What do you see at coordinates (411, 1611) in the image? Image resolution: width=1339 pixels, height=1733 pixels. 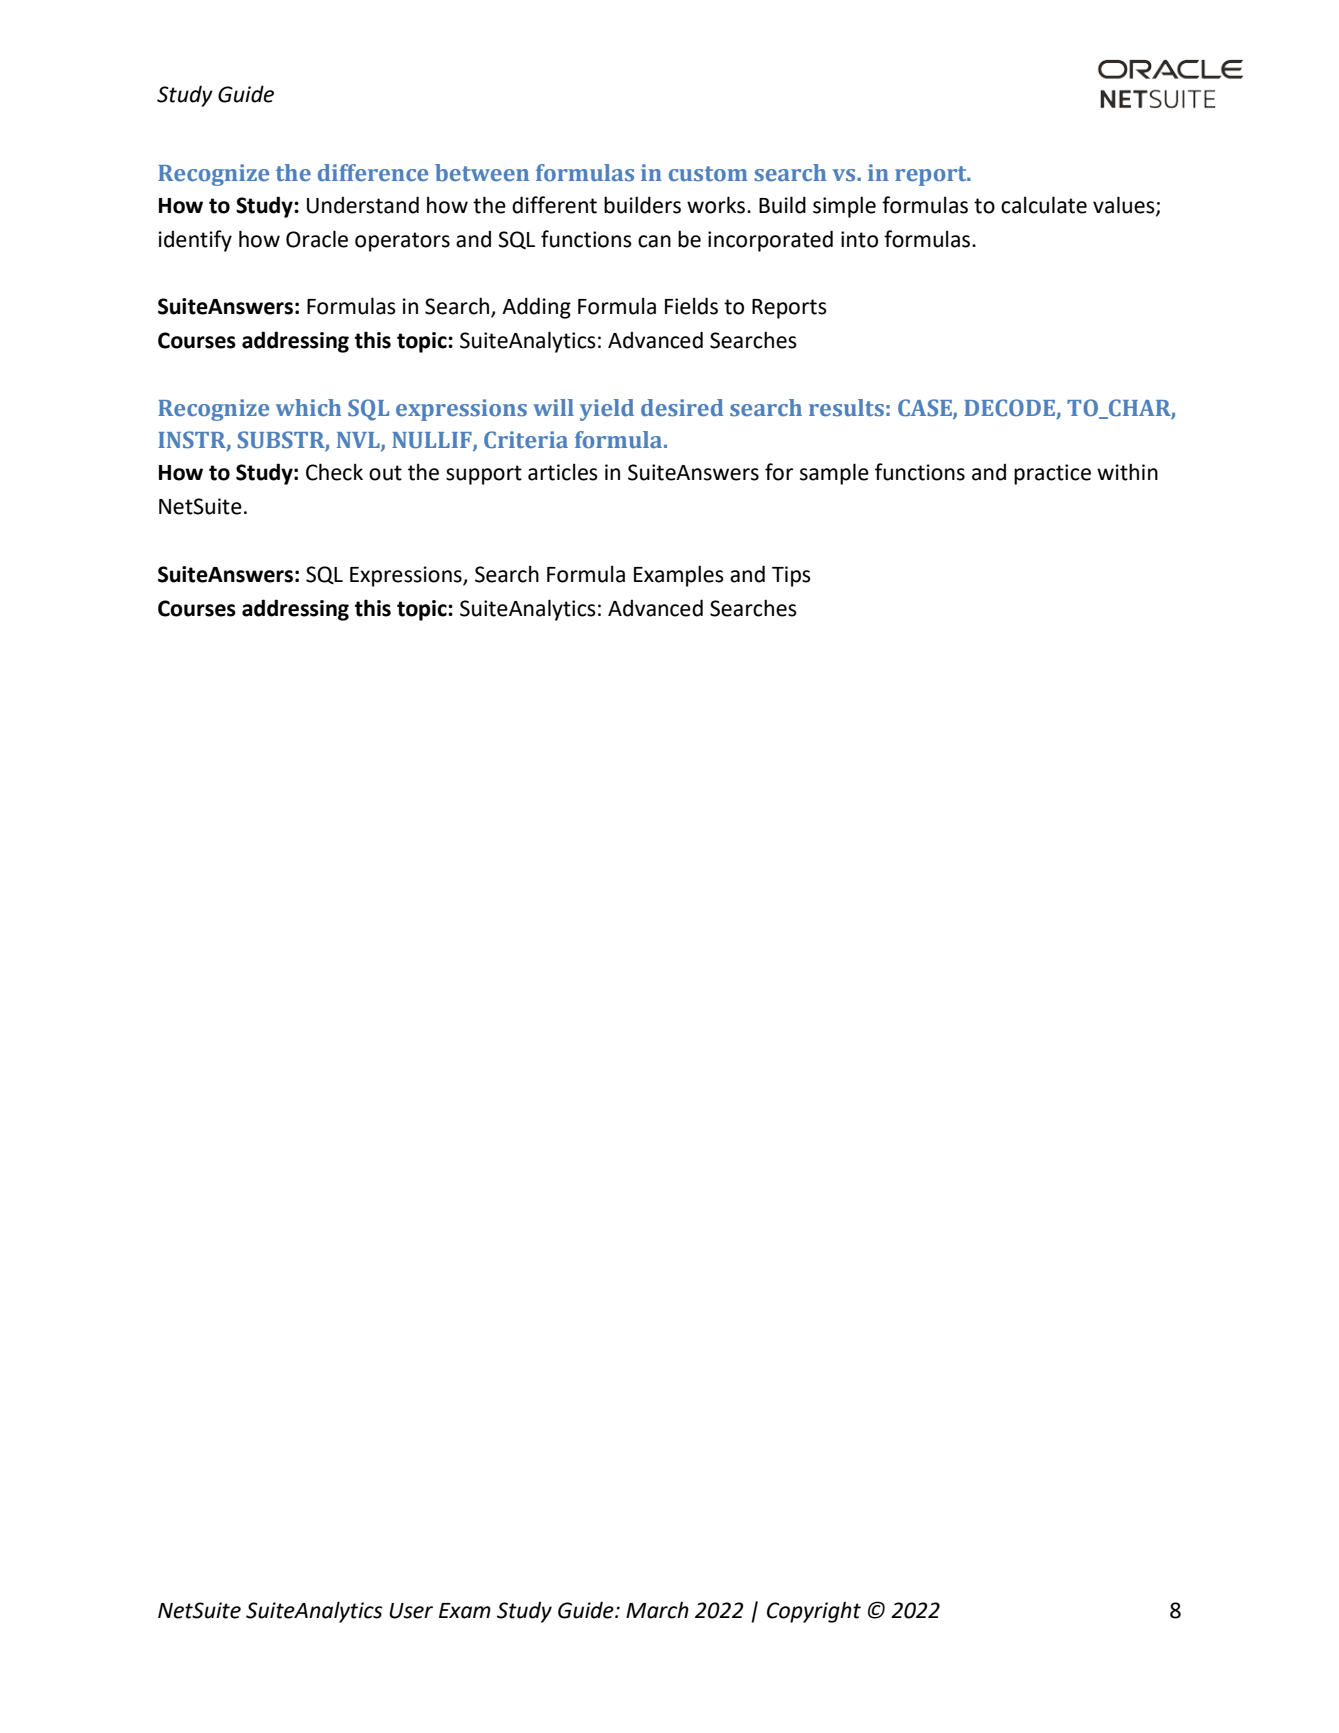 I see `User` at bounding box center [411, 1611].
